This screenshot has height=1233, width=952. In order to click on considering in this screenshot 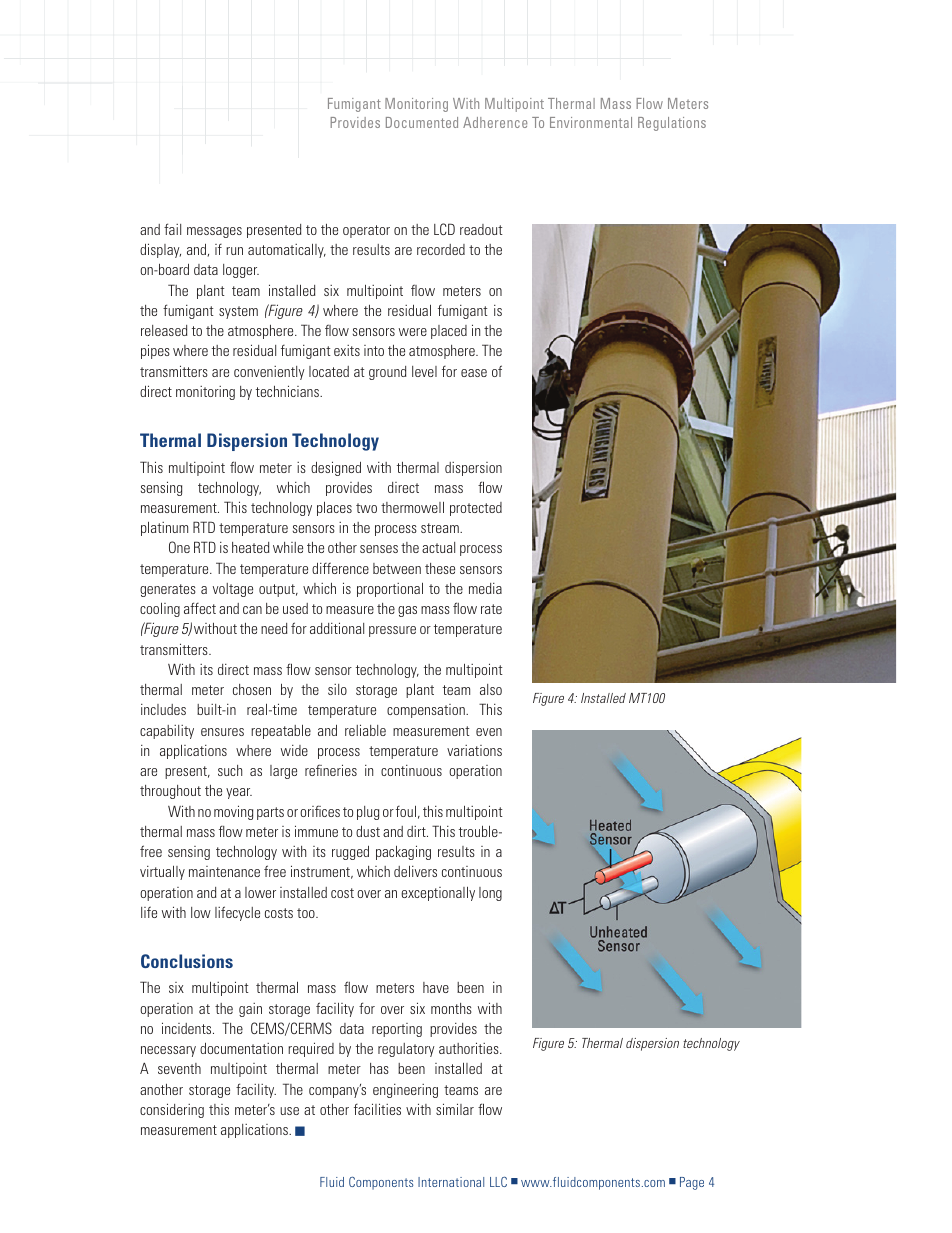, I will do `click(172, 1110)`.
